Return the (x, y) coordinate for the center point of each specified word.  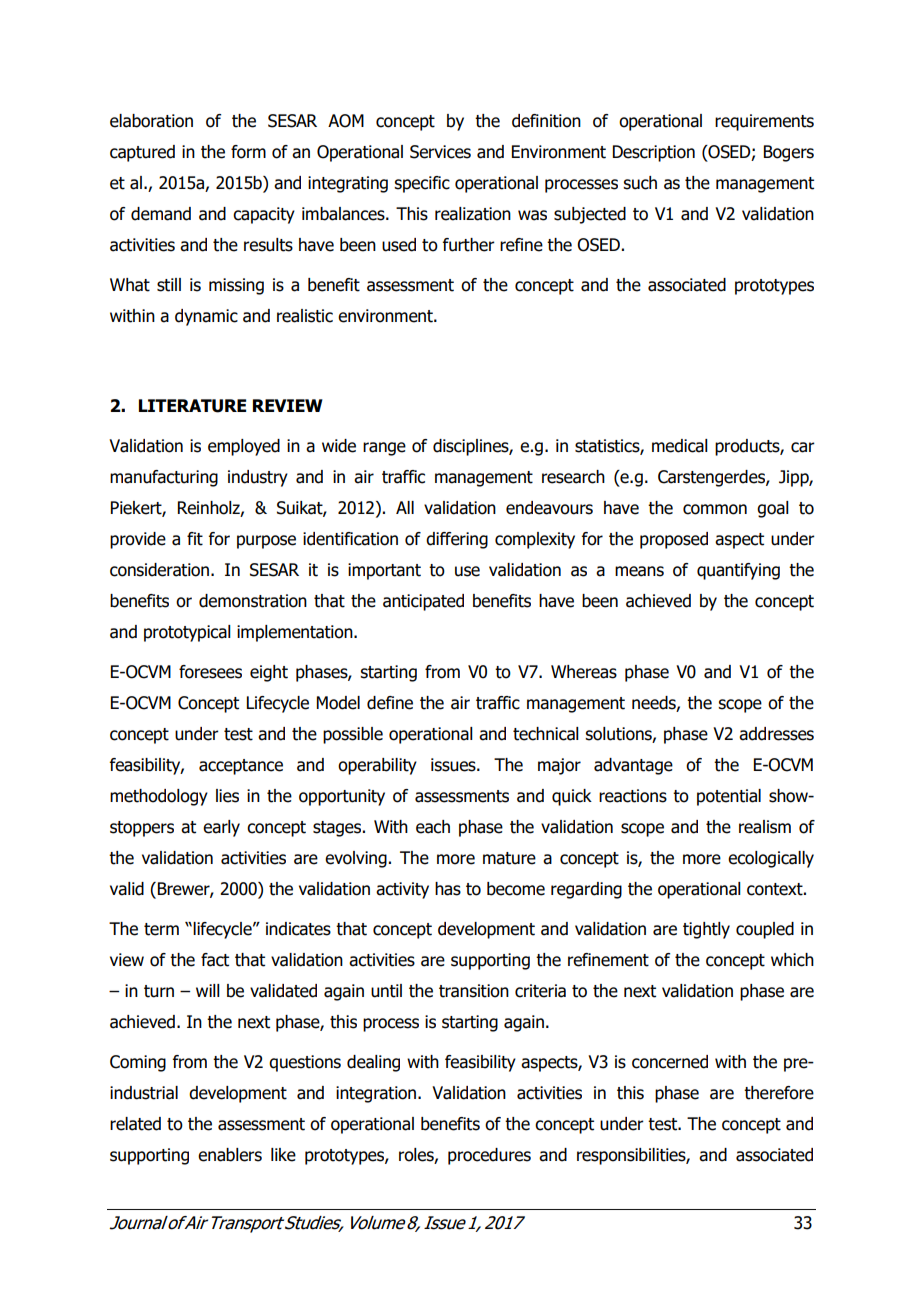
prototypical (187, 633)
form (248, 152)
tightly (706, 930)
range (384, 449)
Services (440, 152)
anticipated (423, 602)
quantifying (738, 571)
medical (680, 446)
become (516, 889)
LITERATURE (192, 406)
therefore (779, 1093)
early (221, 828)
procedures (489, 1156)
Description (654, 153)
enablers (230, 1155)
